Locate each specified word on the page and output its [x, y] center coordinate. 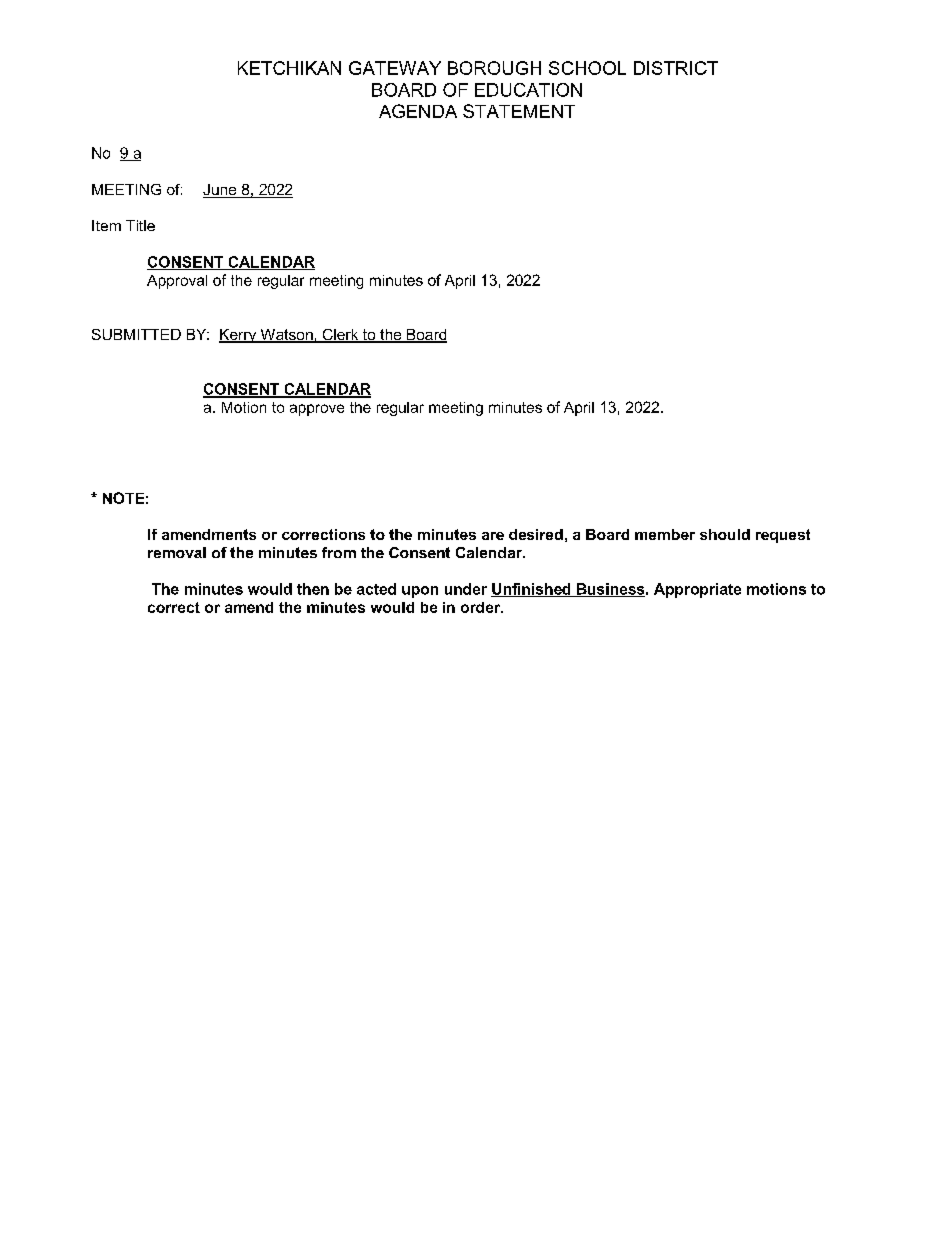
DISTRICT [676, 68]
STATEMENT [519, 111]
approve [317, 410]
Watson [286, 336]
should [725, 534]
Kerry [239, 336]
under [466, 589]
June [221, 191]
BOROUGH [494, 68]
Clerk [340, 336]
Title [140, 225]
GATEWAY [395, 68]
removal [177, 552]
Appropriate [697, 590]
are [493, 536]
